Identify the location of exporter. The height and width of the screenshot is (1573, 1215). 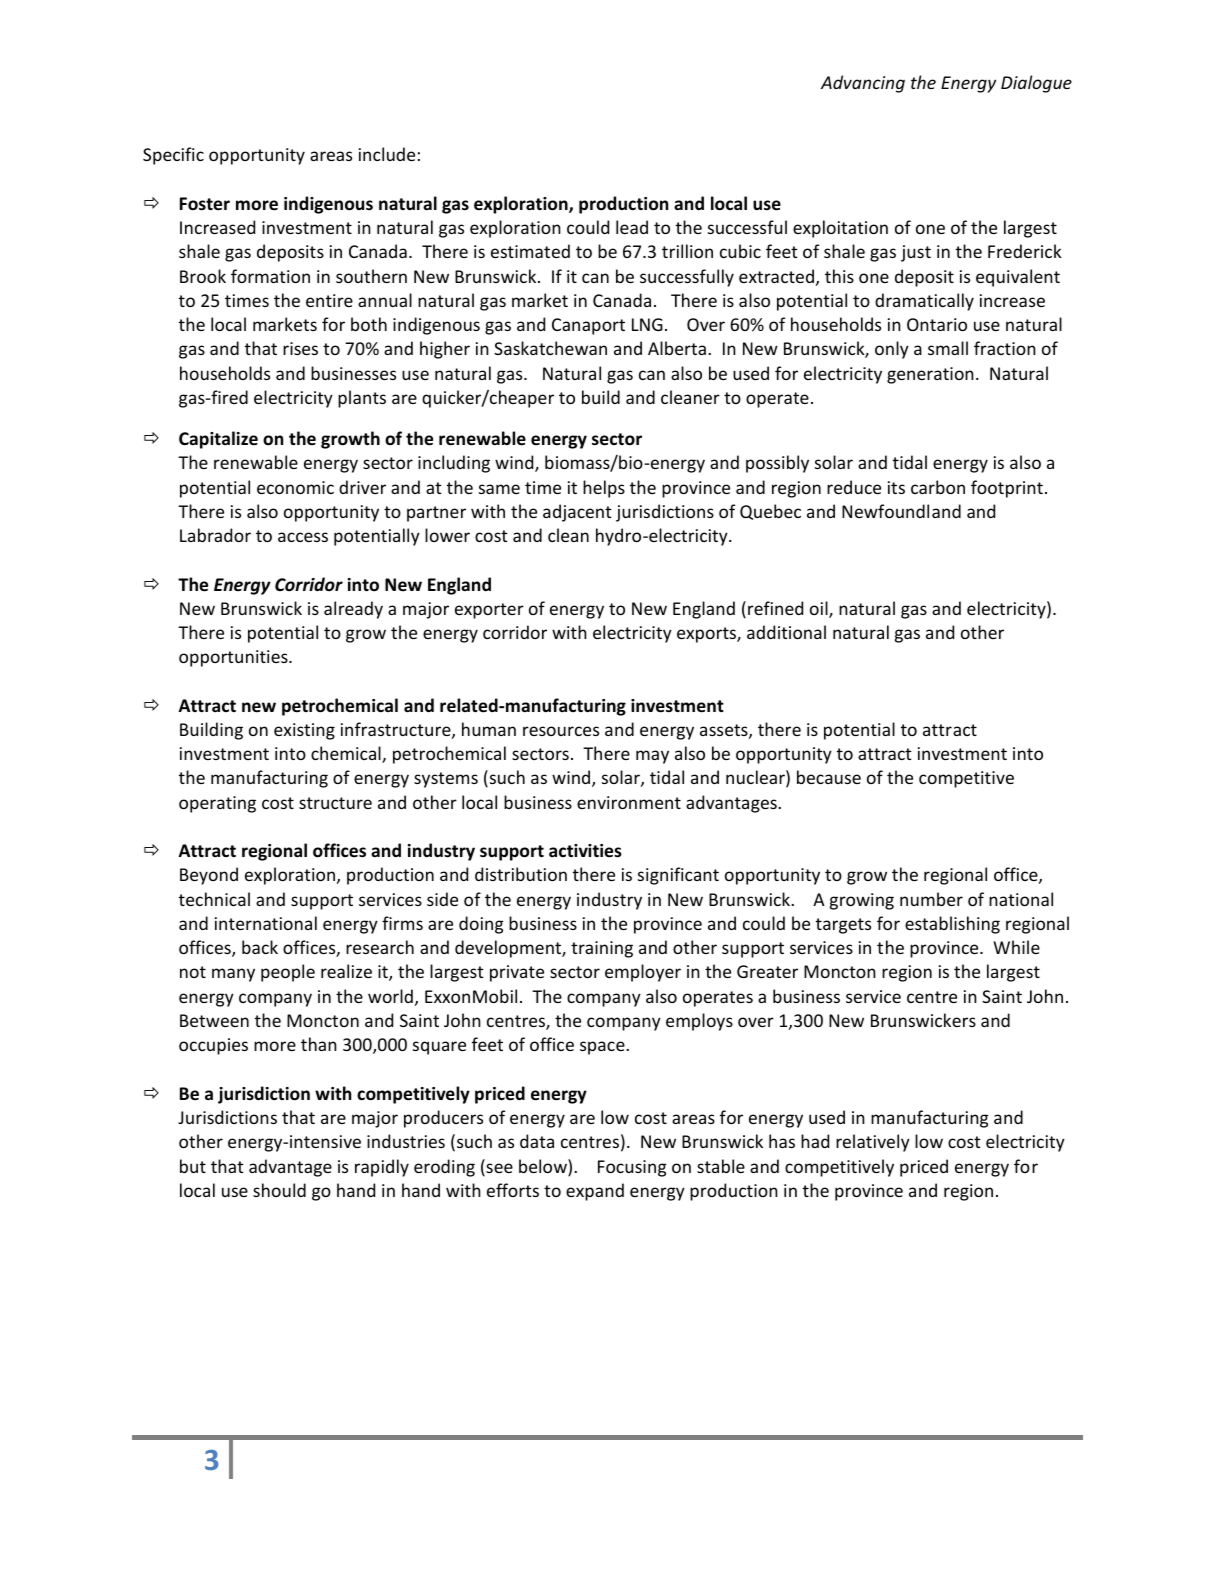
(489, 611).
